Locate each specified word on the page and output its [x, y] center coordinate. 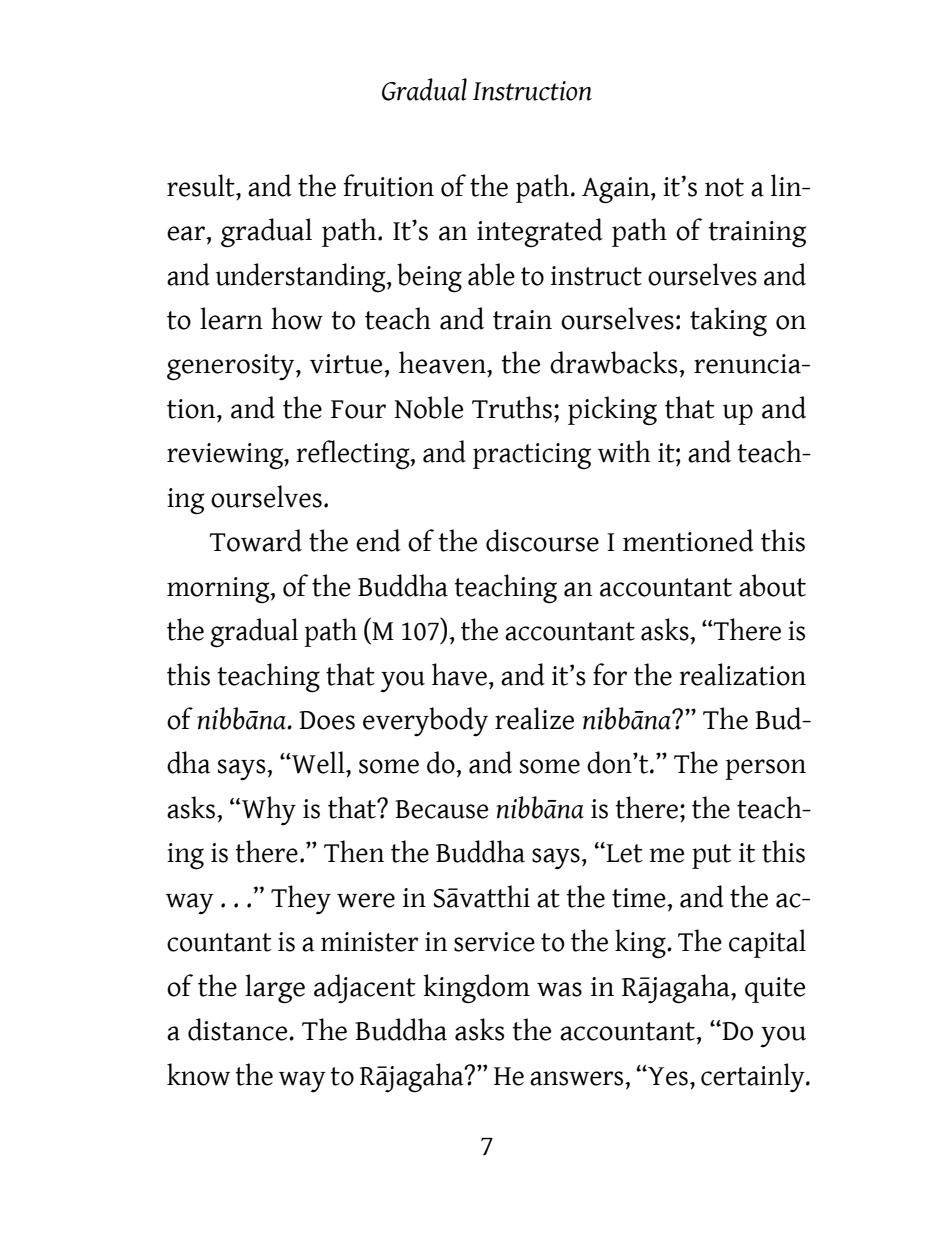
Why [269, 811]
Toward [255, 540]
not [724, 187]
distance [239, 1029]
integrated [540, 233]
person [765, 769]
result [202, 185]
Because [442, 809]
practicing [532, 456]
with [624, 451]
